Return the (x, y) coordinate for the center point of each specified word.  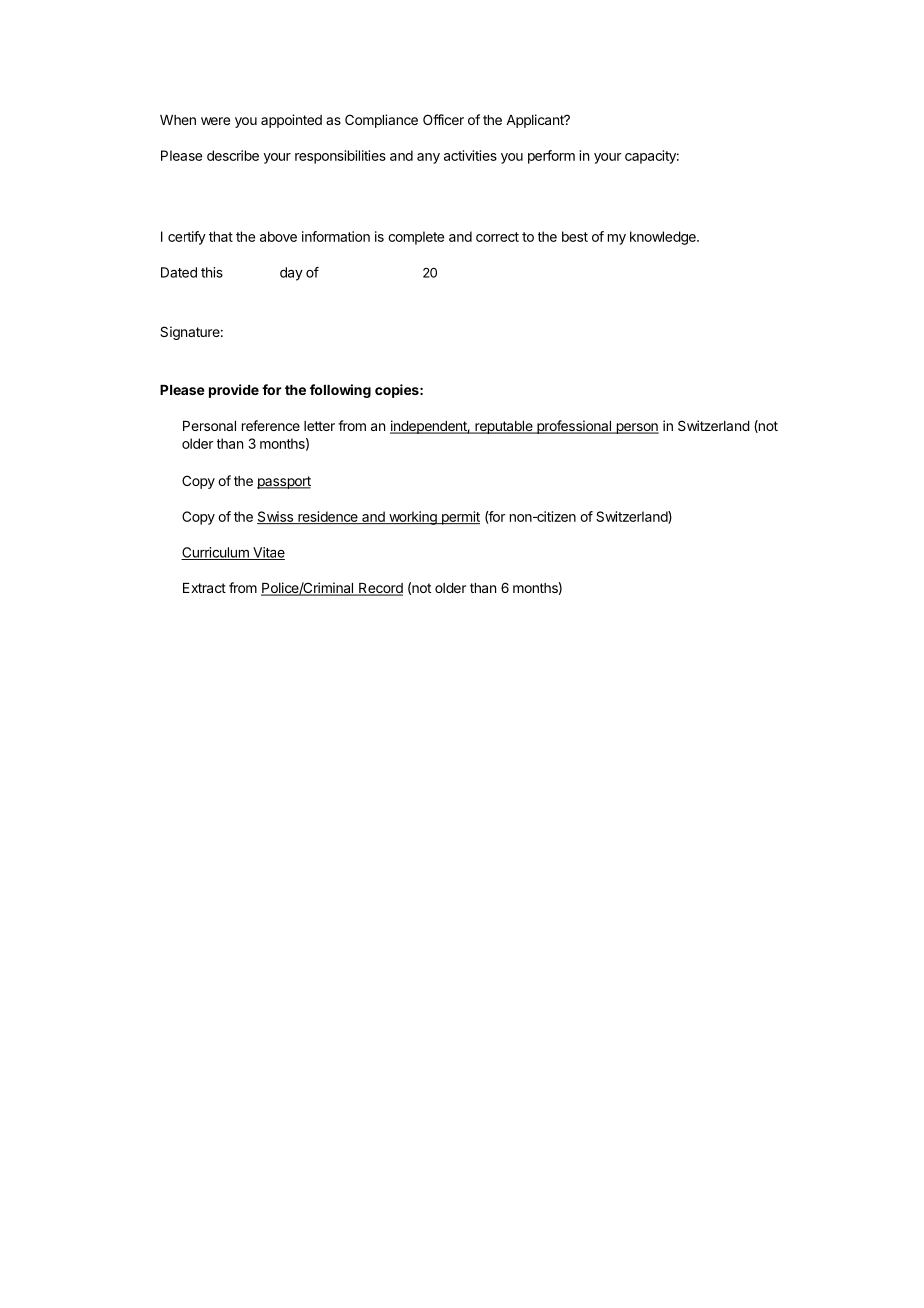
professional (574, 427)
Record (380, 589)
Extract (204, 588)
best (575, 236)
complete (416, 238)
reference (271, 425)
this (212, 272)
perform (551, 157)
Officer (443, 119)
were (215, 121)
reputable (504, 427)
